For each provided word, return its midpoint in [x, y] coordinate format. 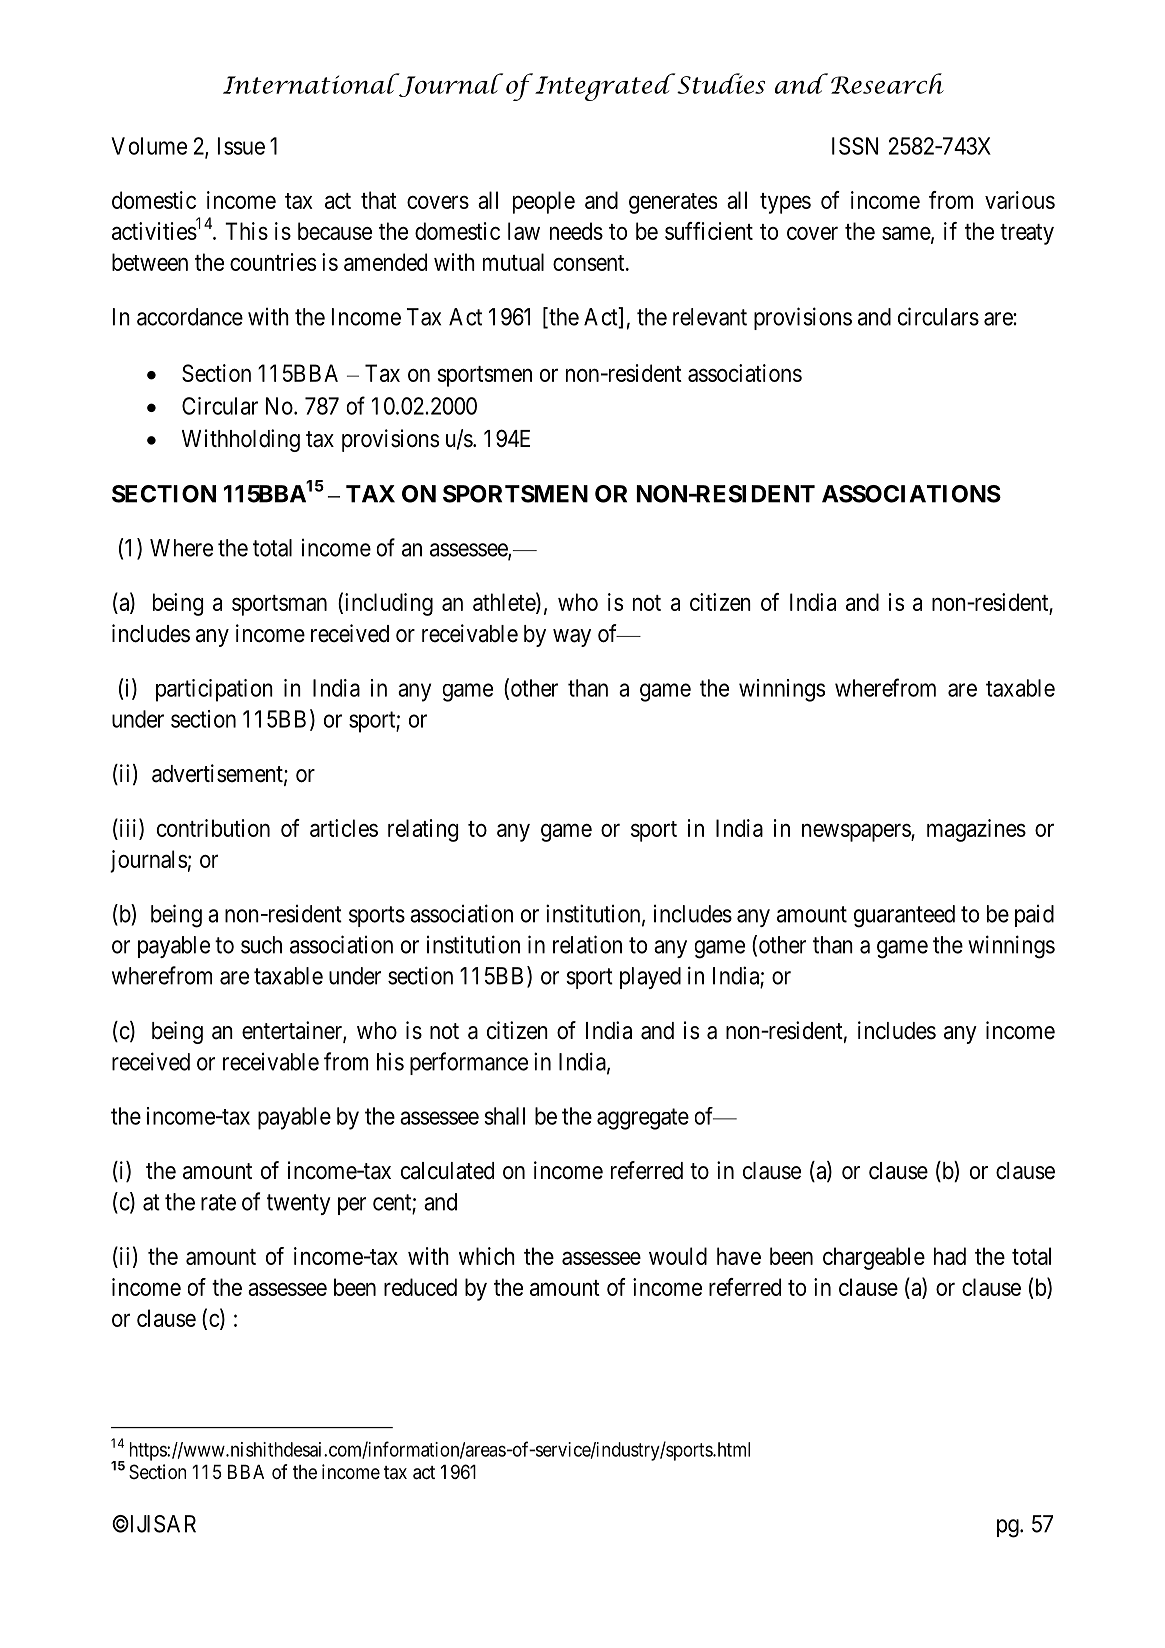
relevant [710, 317]
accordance [190, 317]
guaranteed [904, 916]
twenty [298, 1204]
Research [887, 83]
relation [587, 944]
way [572, 638]
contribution [213, 828]
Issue [241, 146]
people [544, 202]
